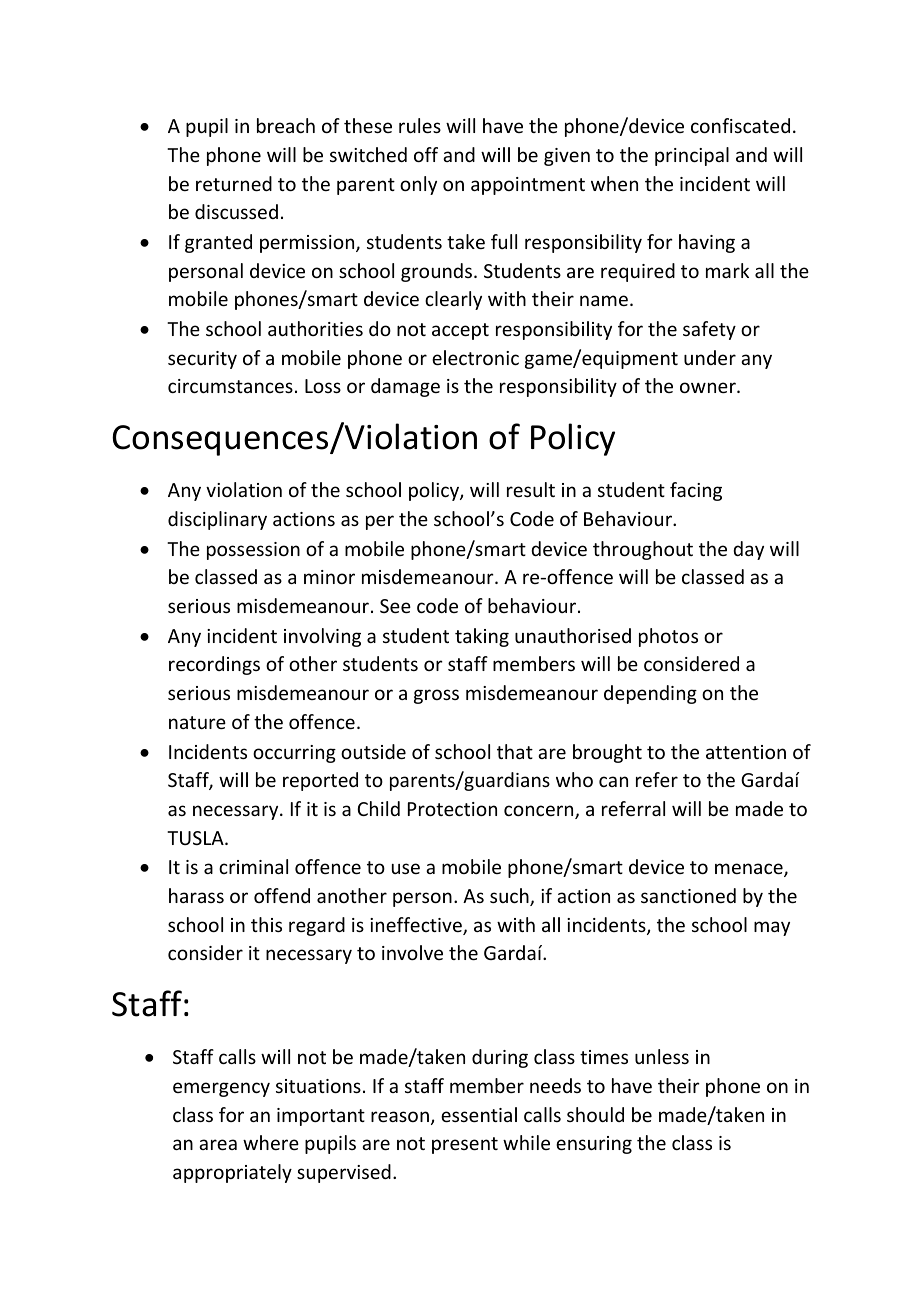 The width and height of the document is (924, 1308). I want to click on photos, so click(668, 637).
